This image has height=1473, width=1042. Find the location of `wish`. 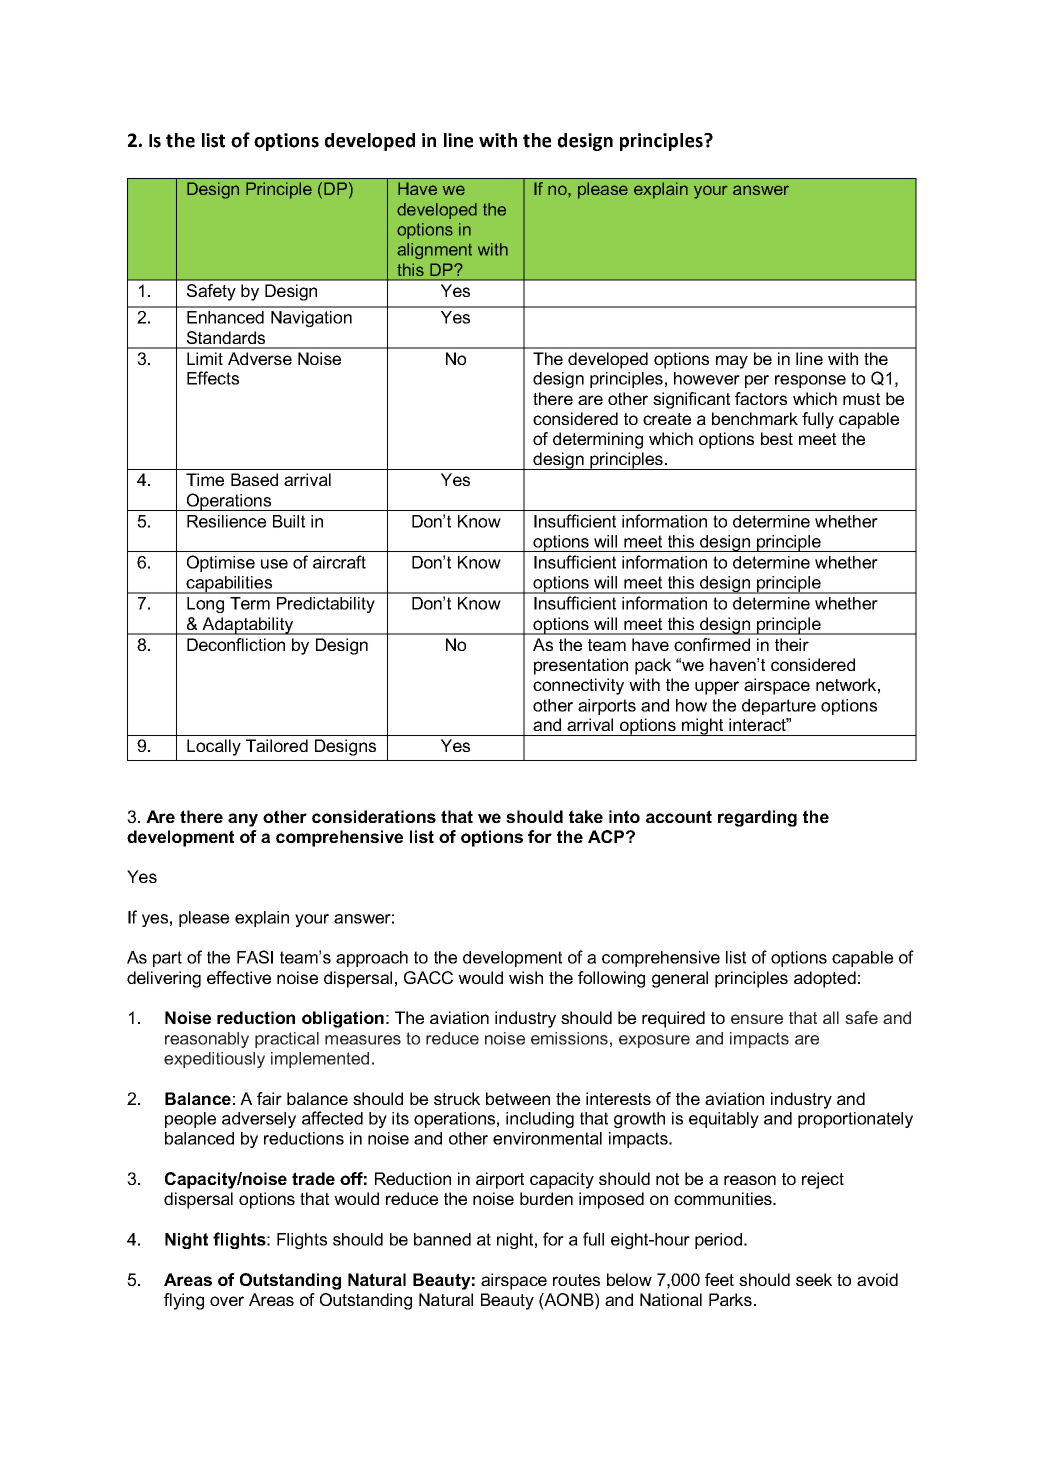

wish is located at coordinates (526, 977).
